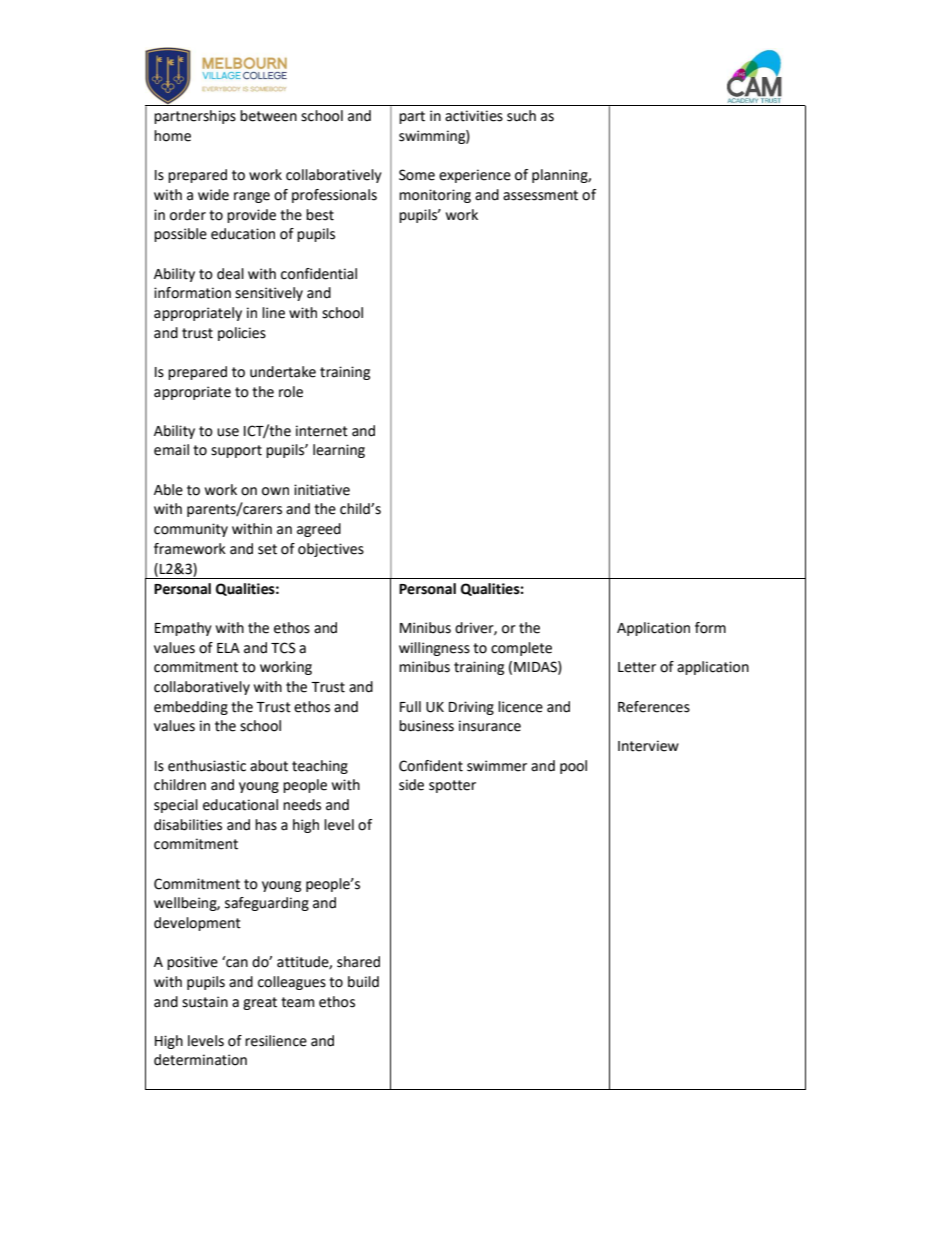 The width and height of the document is (952, 1233). What do you see at coordinates (426, 726) in the document?
I see `business` at bounding box center [426, 726].
